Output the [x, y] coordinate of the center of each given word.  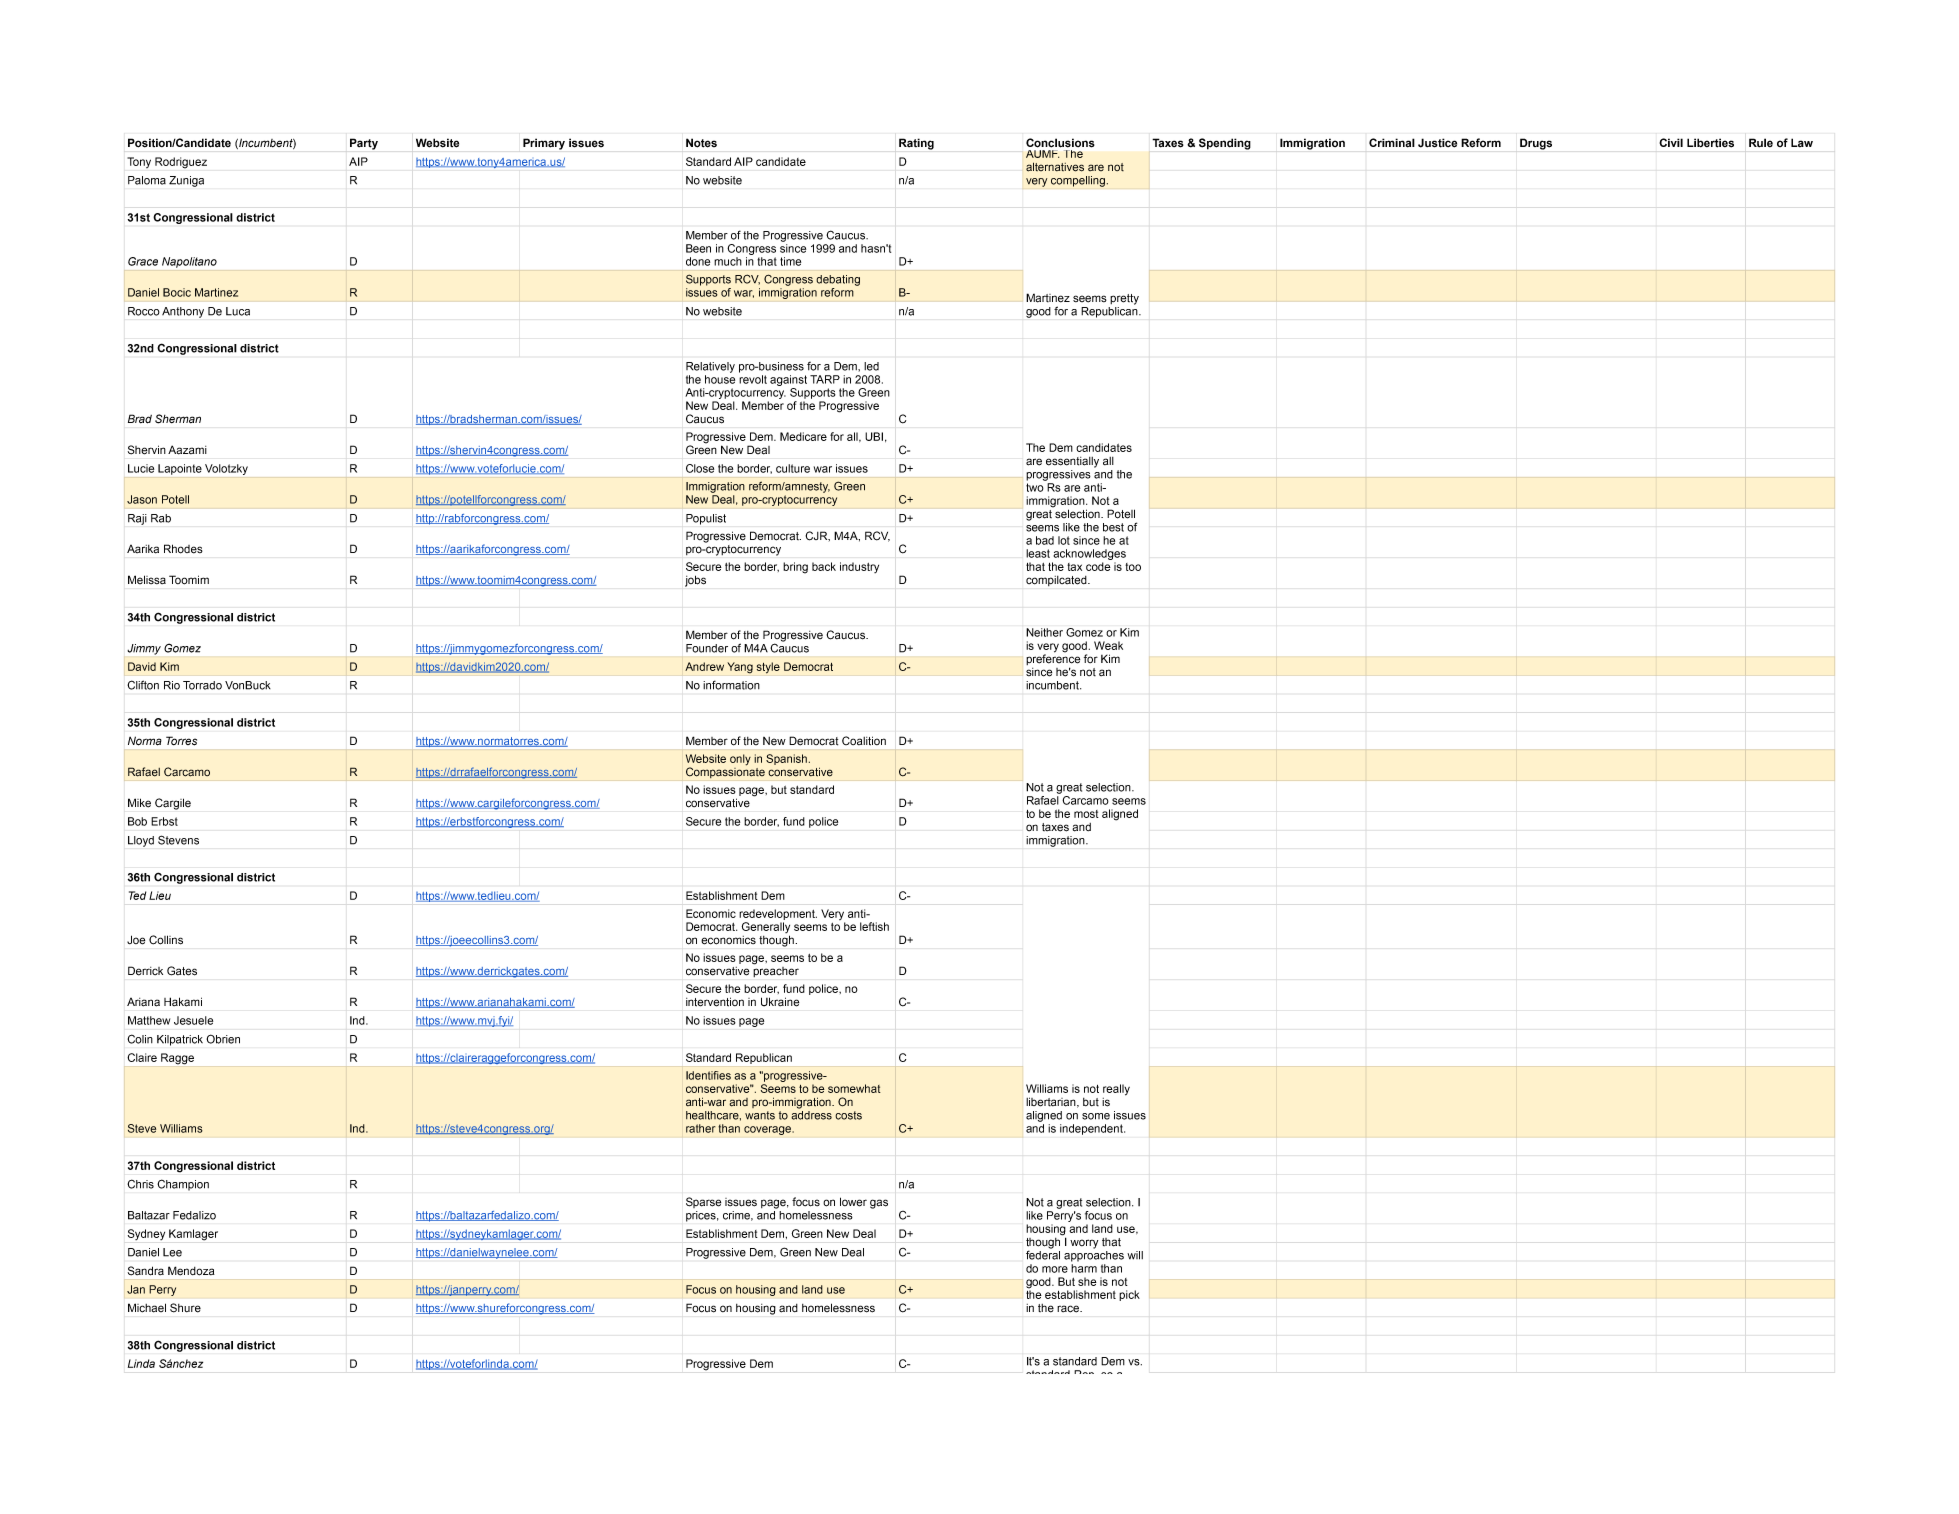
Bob [137, 821]
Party [364, 144]
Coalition [864, 741]
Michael [147, 1308]
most [1086, 814]
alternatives [1055, 167]
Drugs [1536, 144]
